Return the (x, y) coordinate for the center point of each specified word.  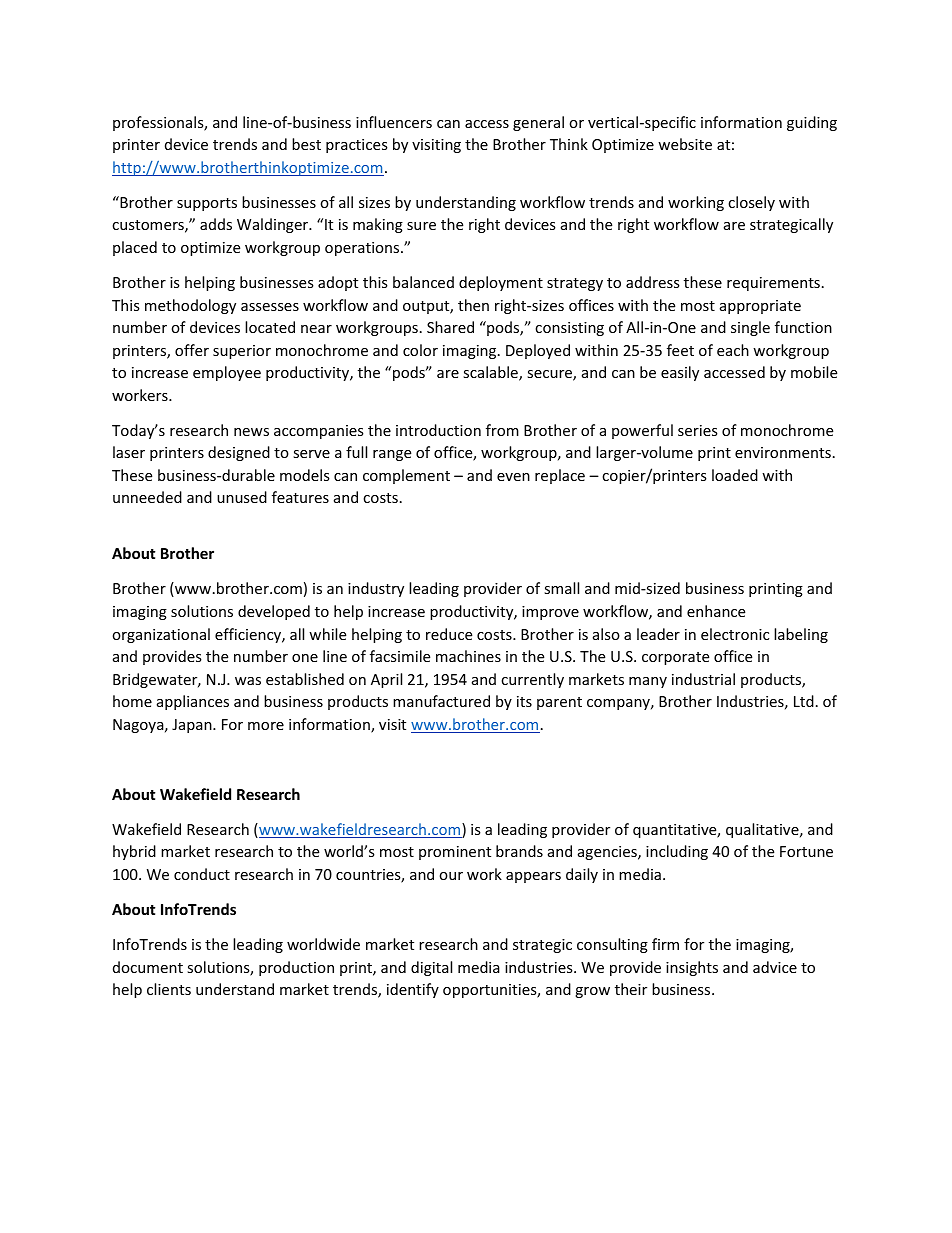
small (561, 588)
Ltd (804, 701)
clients (169, 989)
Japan (193, 726)
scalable (491, 373)
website (685, 144)
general (538, 123)
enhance (716, 611)
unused (242, 497)
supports (207, 204)
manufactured (441, 701)
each (733, 350)
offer (192, 350)
